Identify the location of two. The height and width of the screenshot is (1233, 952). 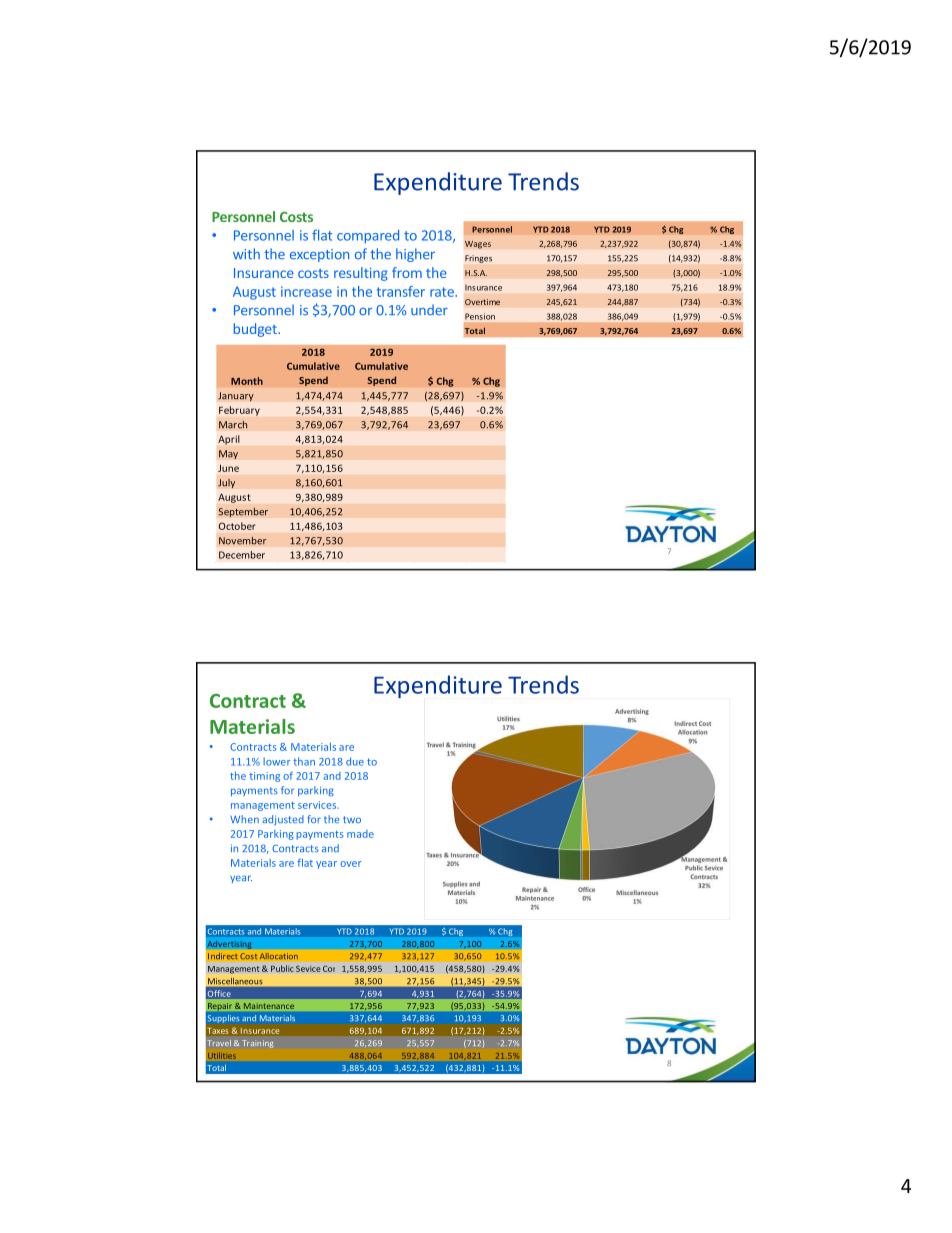
(352, 819).
